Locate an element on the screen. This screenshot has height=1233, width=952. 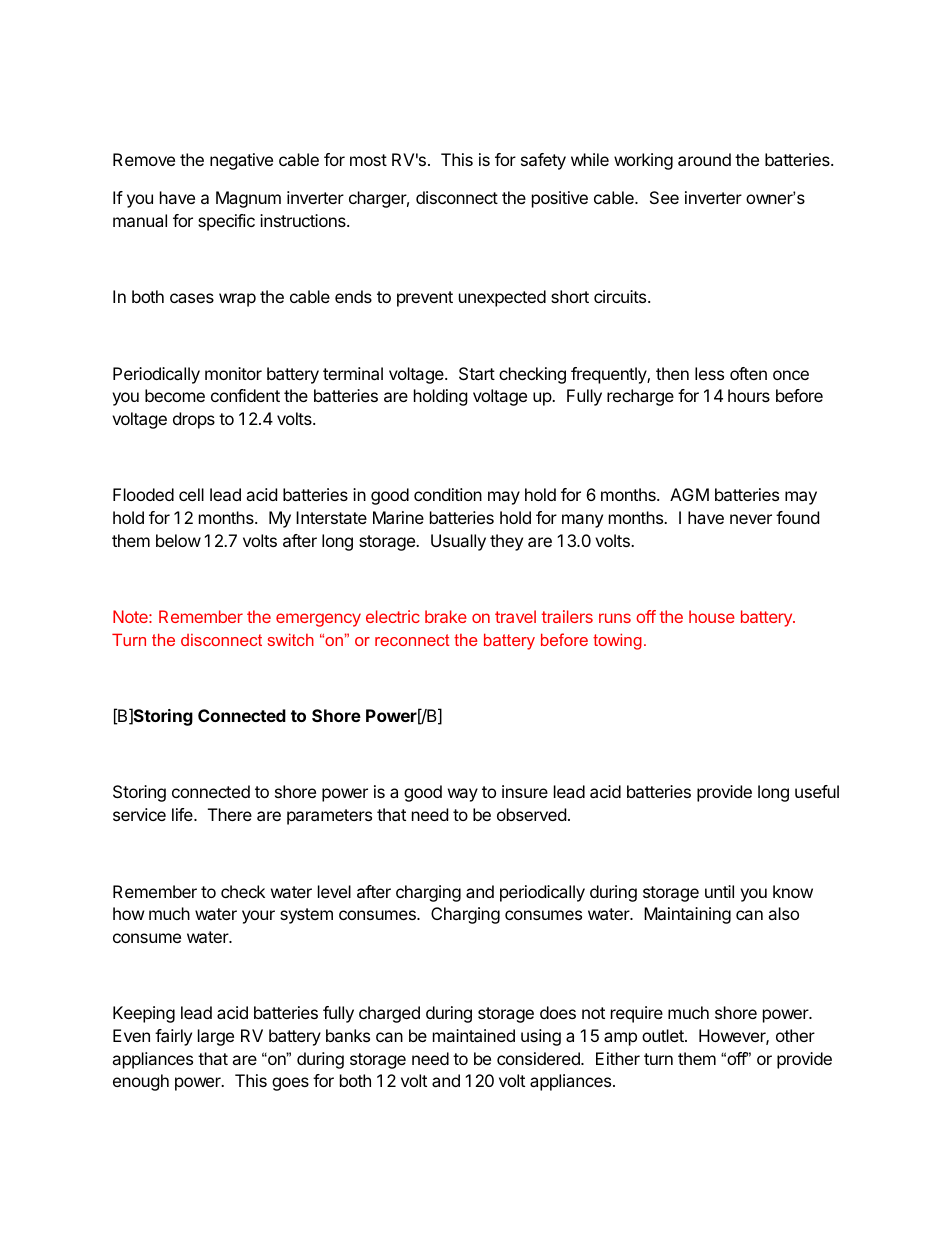
safety is located at coordinates (543, 161).
